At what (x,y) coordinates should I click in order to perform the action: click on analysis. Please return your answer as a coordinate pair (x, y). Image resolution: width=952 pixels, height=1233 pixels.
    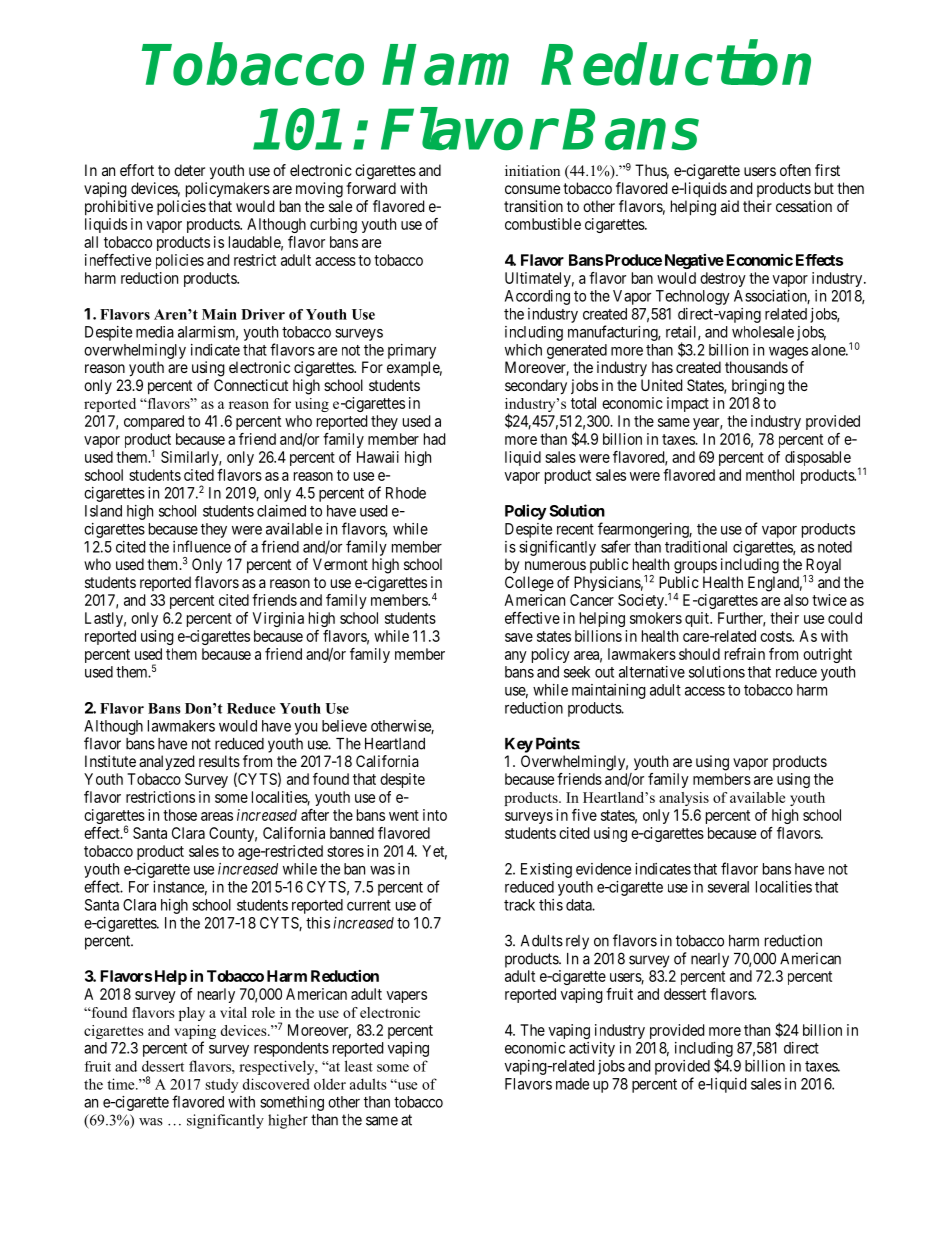
    Looking at the image, I should click on (684, 799).
